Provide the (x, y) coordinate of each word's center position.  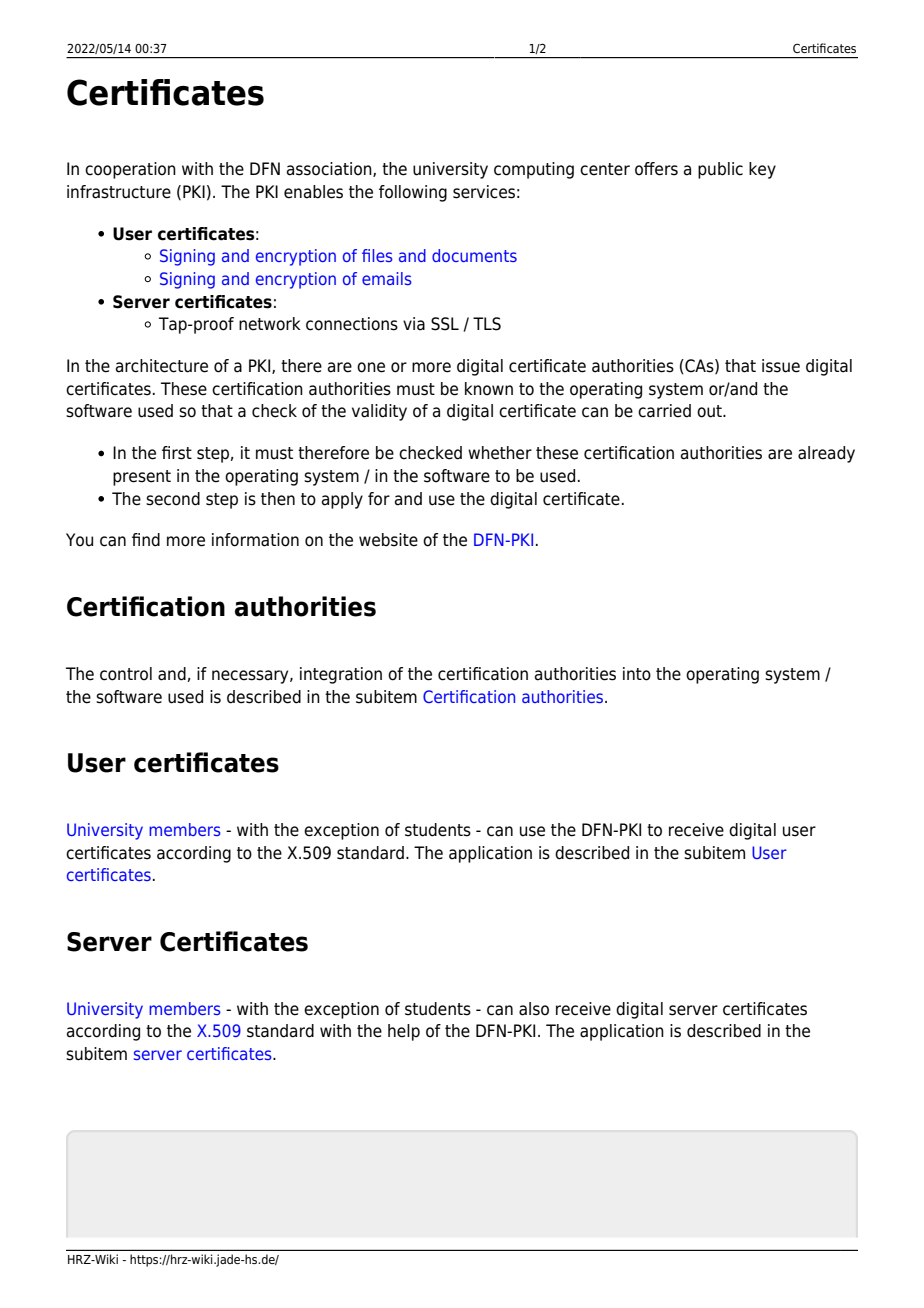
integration (341, 675)
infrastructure (119, 192)
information (255, 540)
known (489, 389)
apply (342, 500)
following (413, 193)
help (404, 1032)
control (126, 674)
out (710, 411)
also (534, 1009)
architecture (162, 366)
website (388, 540)
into (637, 674)
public (720, 170)
